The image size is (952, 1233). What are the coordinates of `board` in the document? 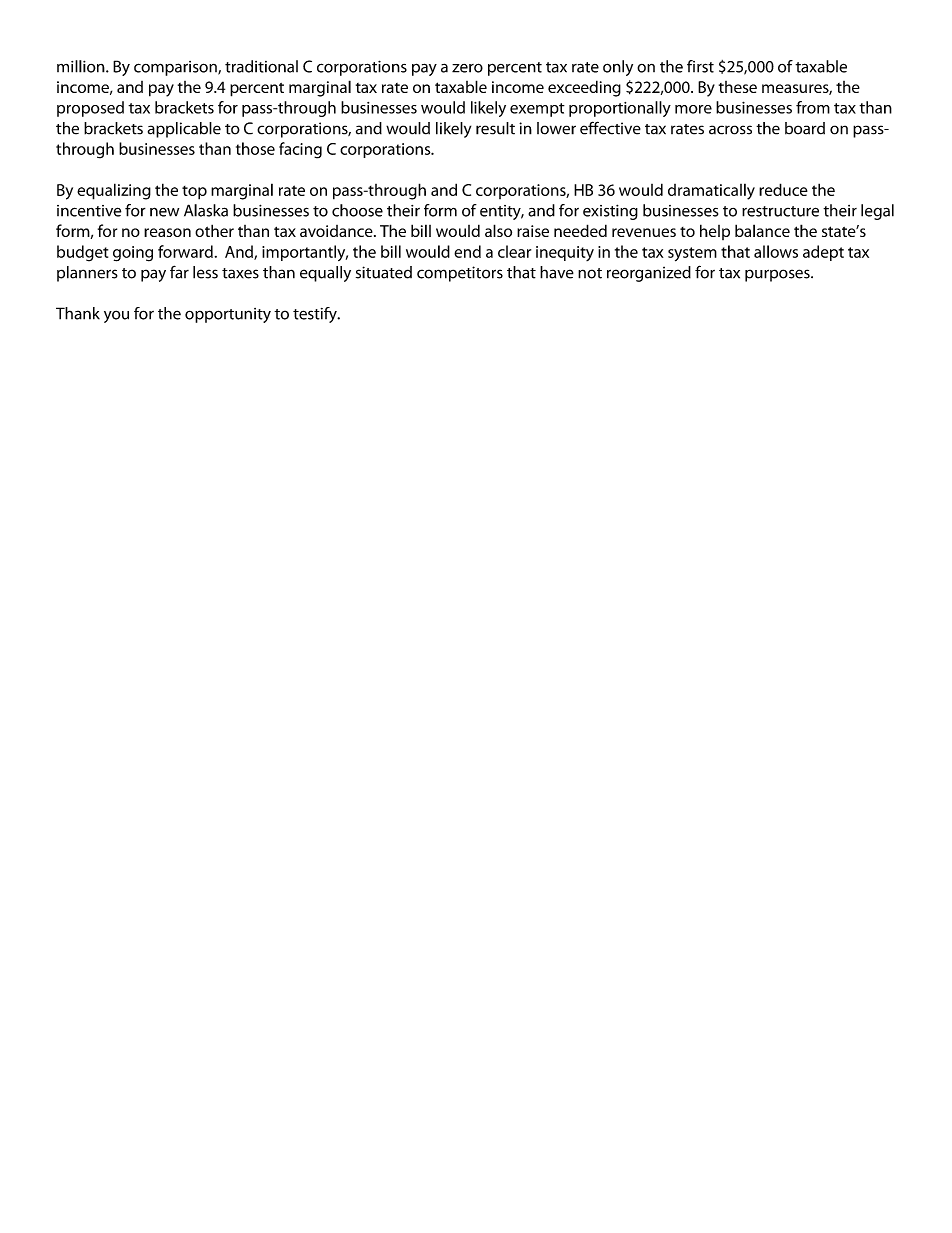 It's located at (805, 128).
